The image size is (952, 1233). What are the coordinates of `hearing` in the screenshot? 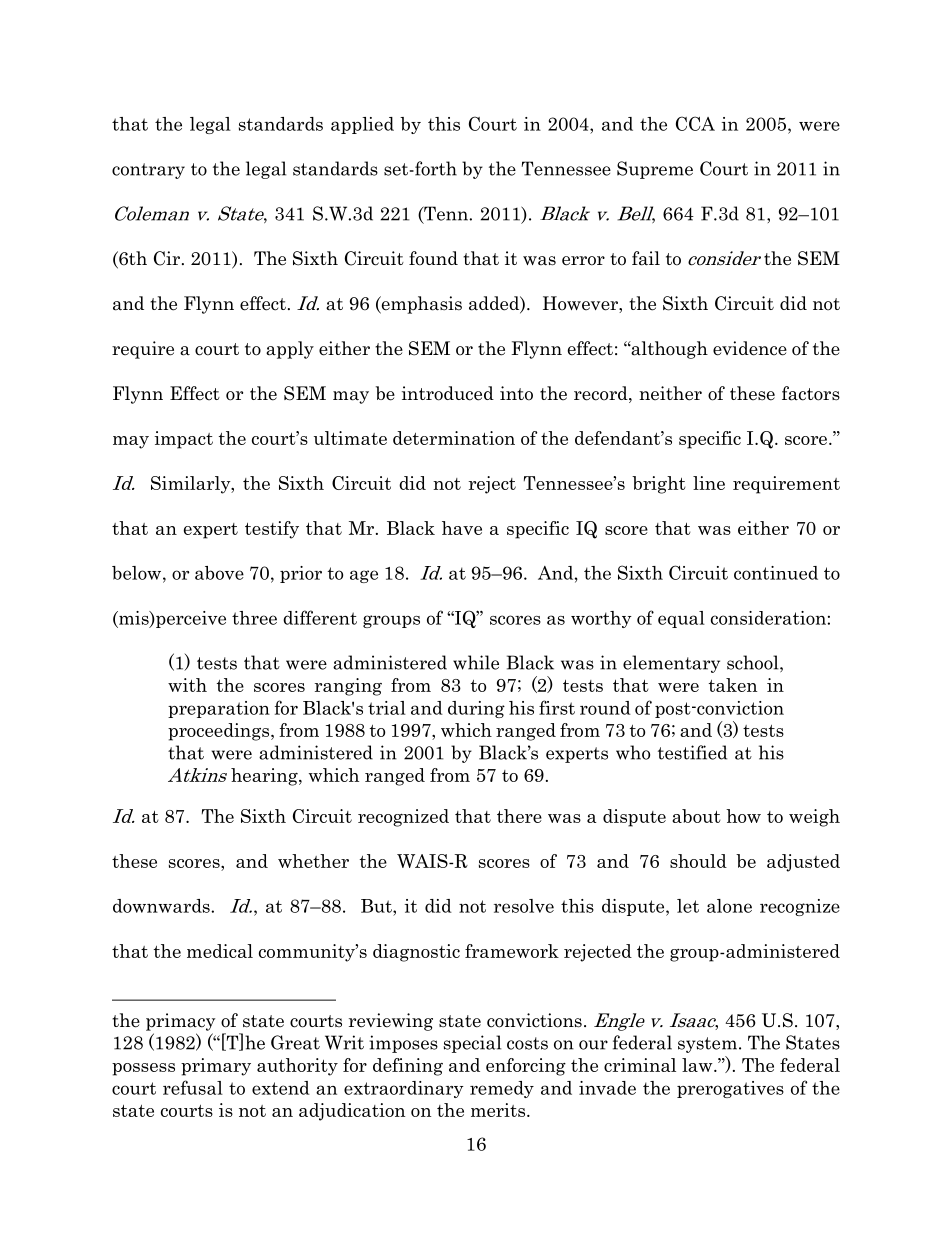 It's located at (265, 777).
